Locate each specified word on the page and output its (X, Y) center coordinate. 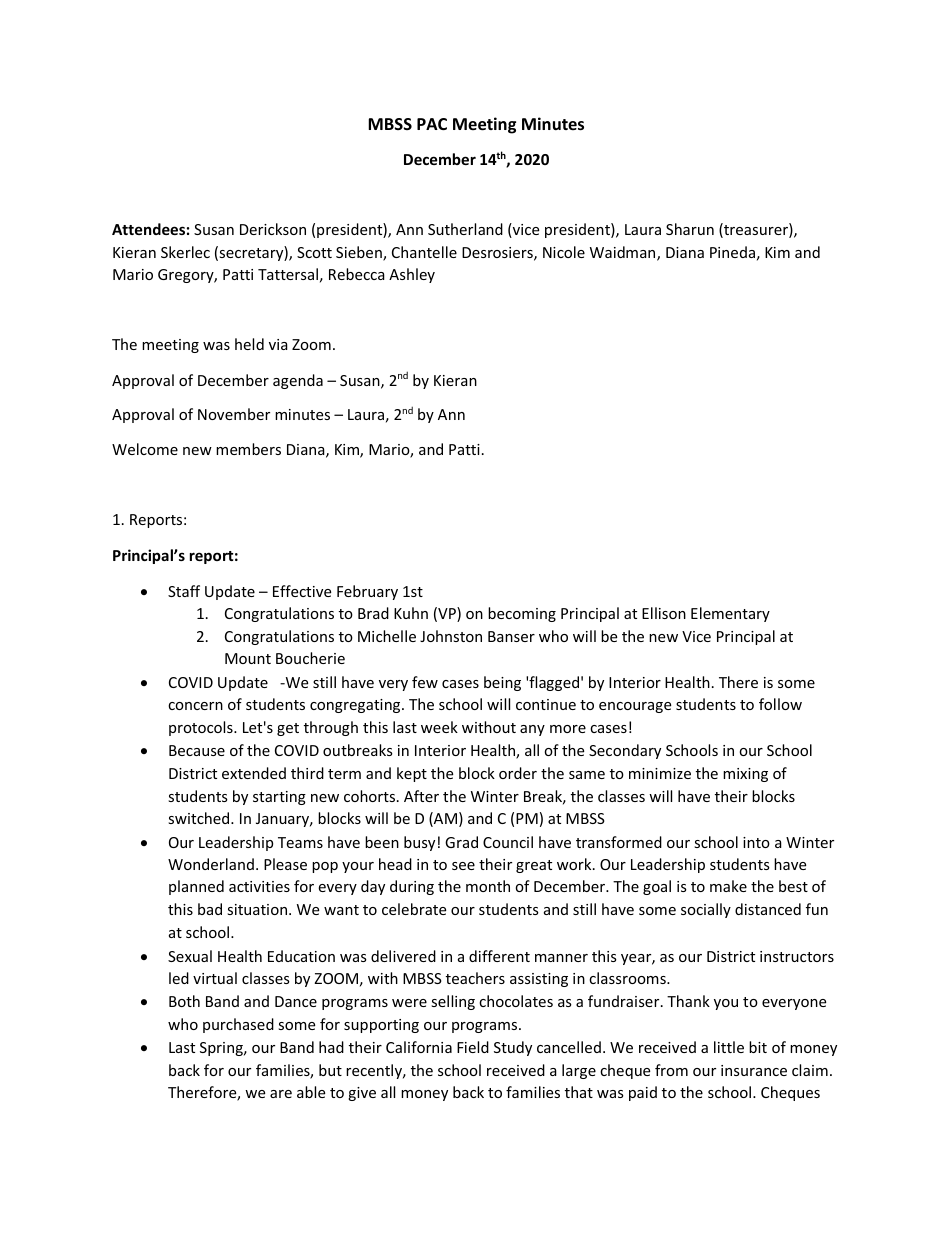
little (729, 1047)
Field (473, 1047)
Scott (314, 252)
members (248, 449)
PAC (432, 124)
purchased (238, 1025)
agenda (298, 381)
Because (197, 750)
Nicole (564, 252)
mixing (745, 775)
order (518, 773)
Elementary (730, 614)
